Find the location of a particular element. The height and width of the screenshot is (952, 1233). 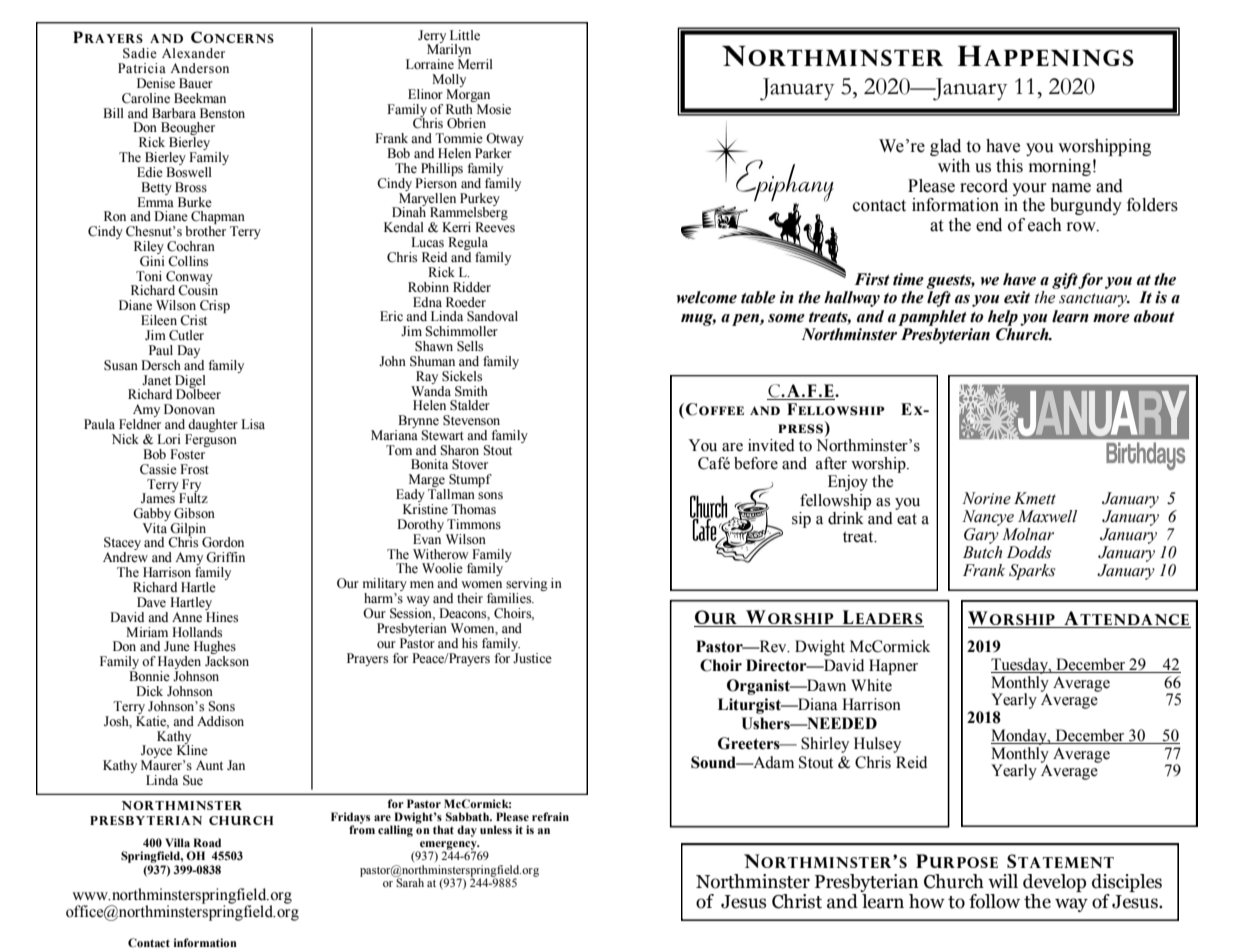

Merril is located at coordinates (475, 64).
